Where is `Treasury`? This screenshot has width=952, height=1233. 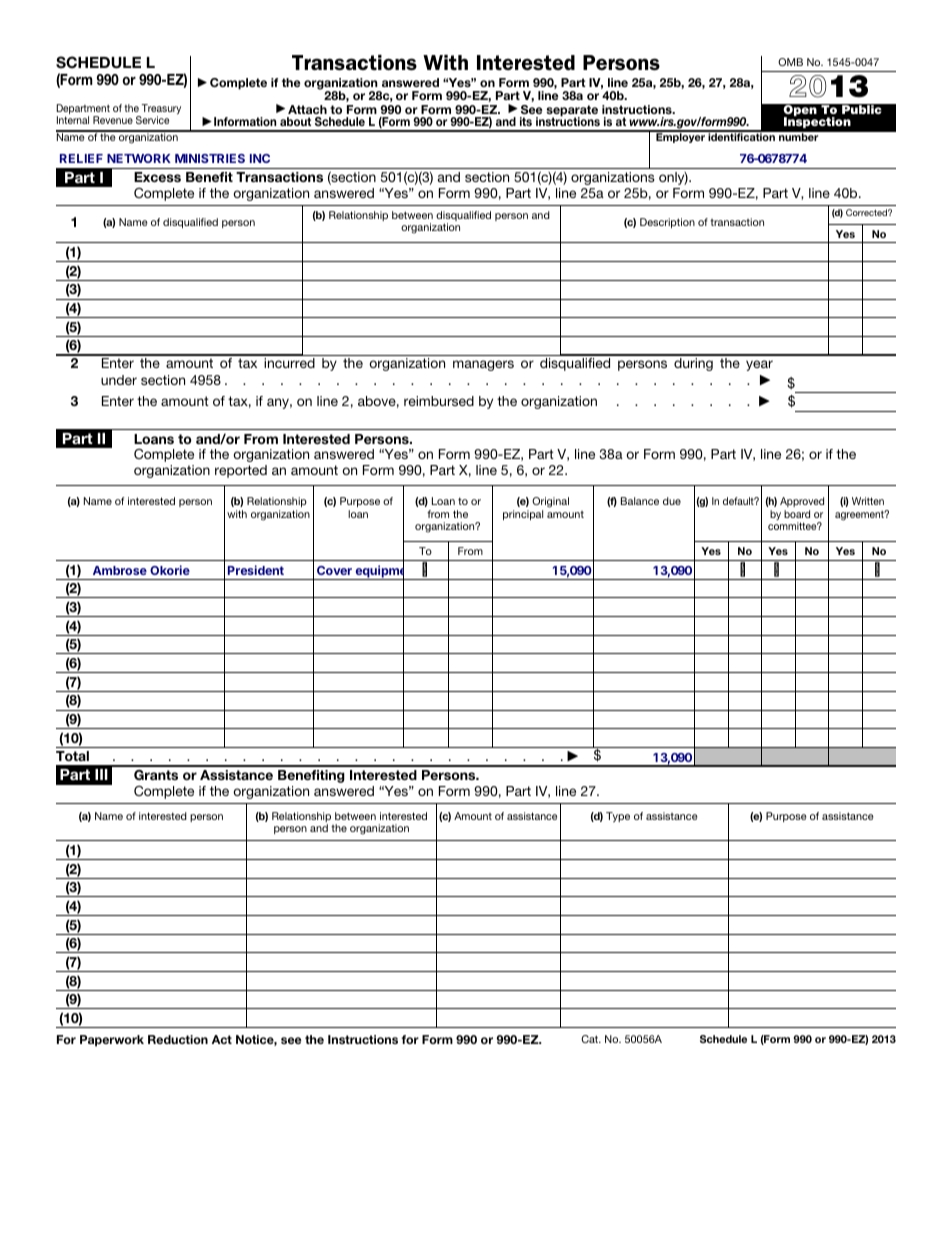 Treasury is located at coordinates (160, 110).
